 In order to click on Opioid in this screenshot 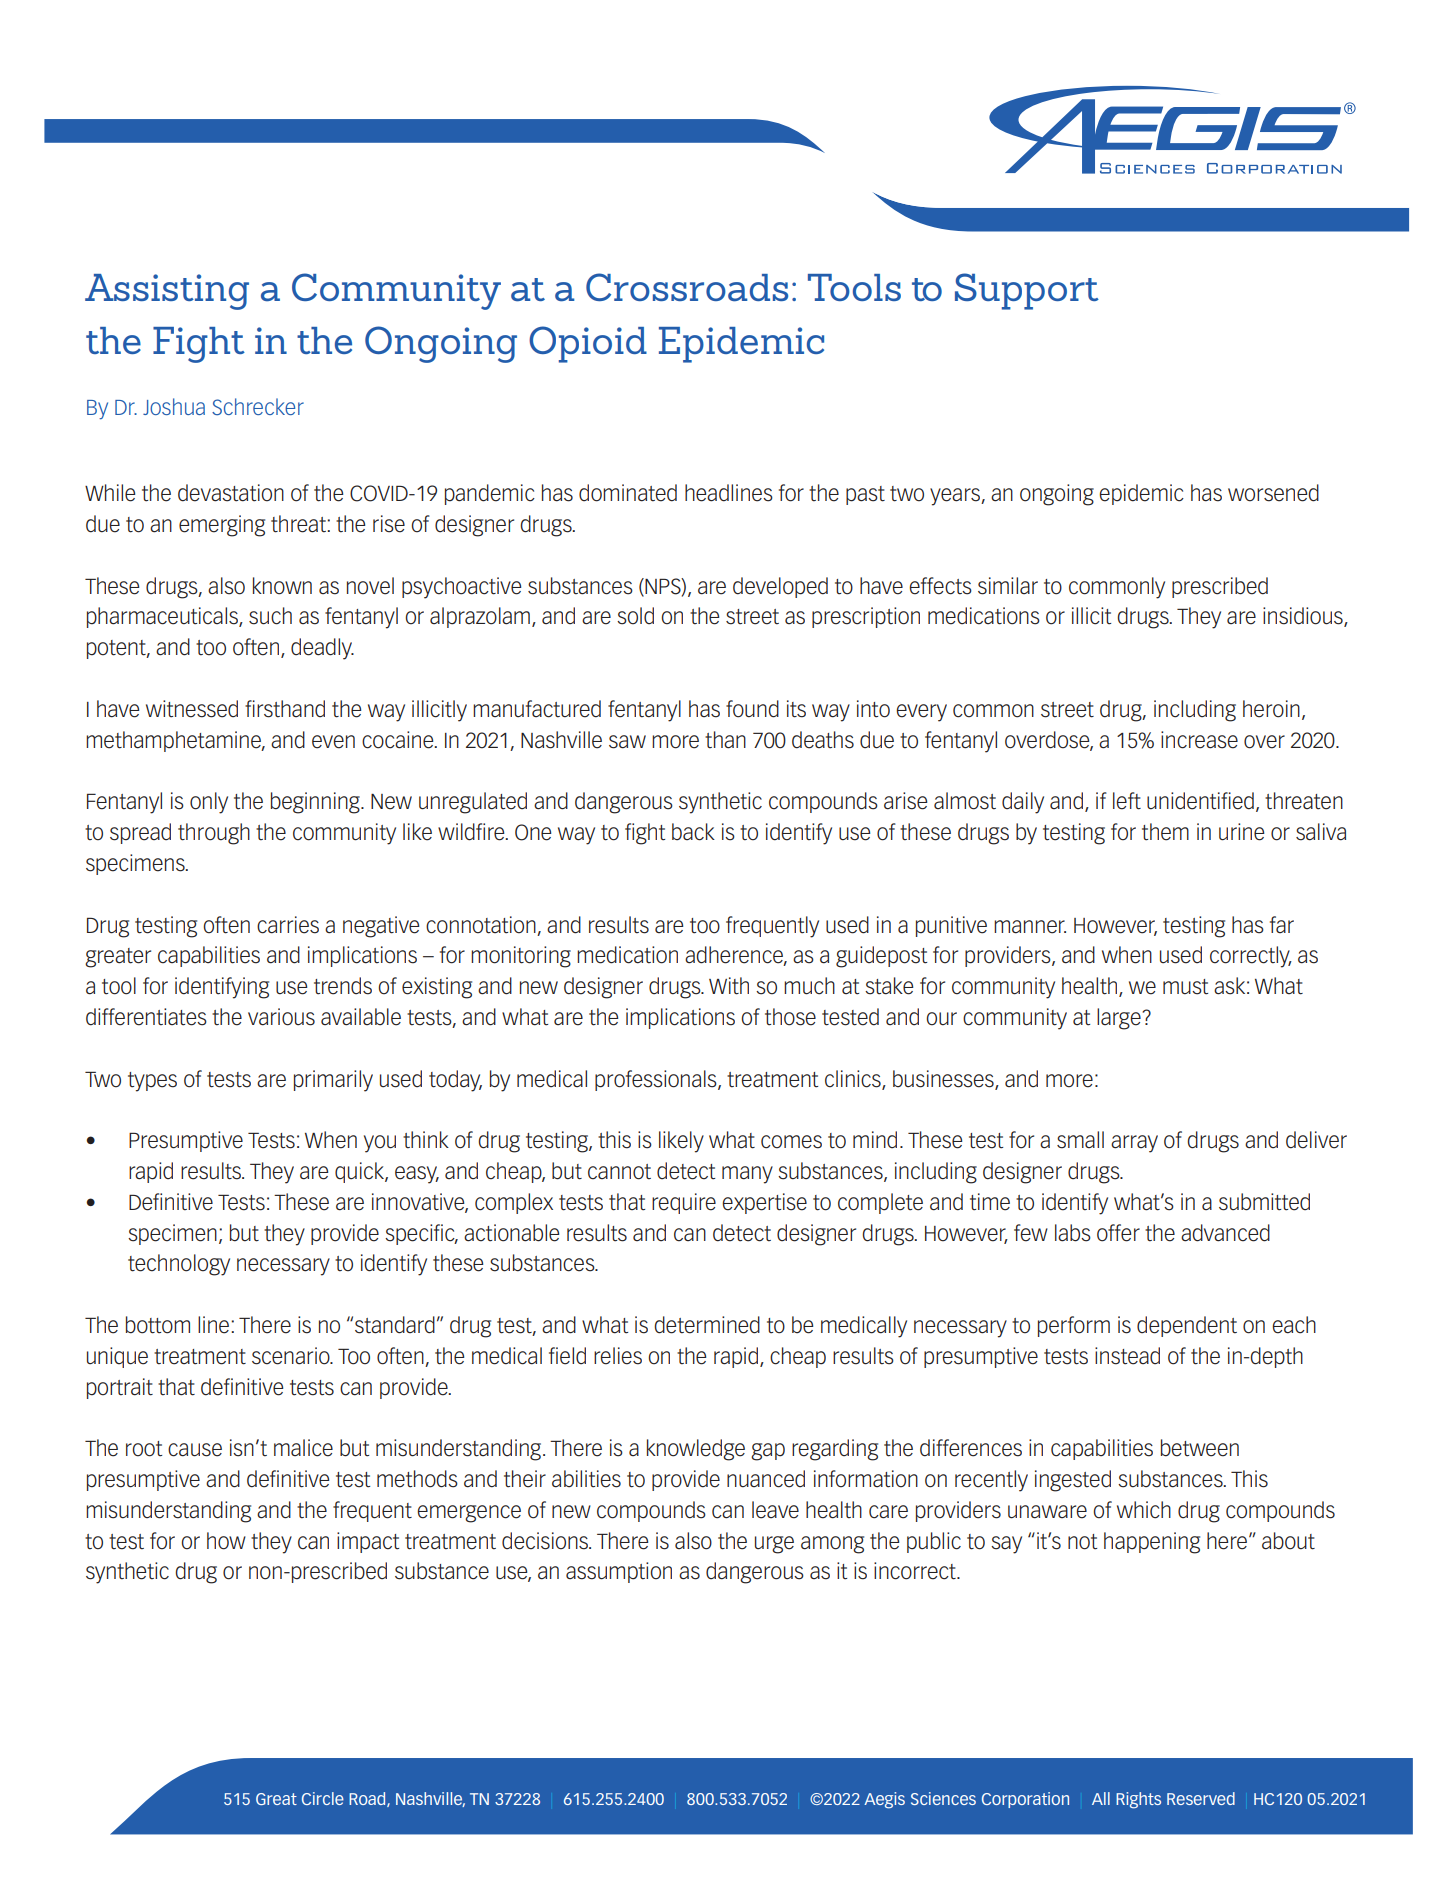, I will do `click(588, 344)`.
